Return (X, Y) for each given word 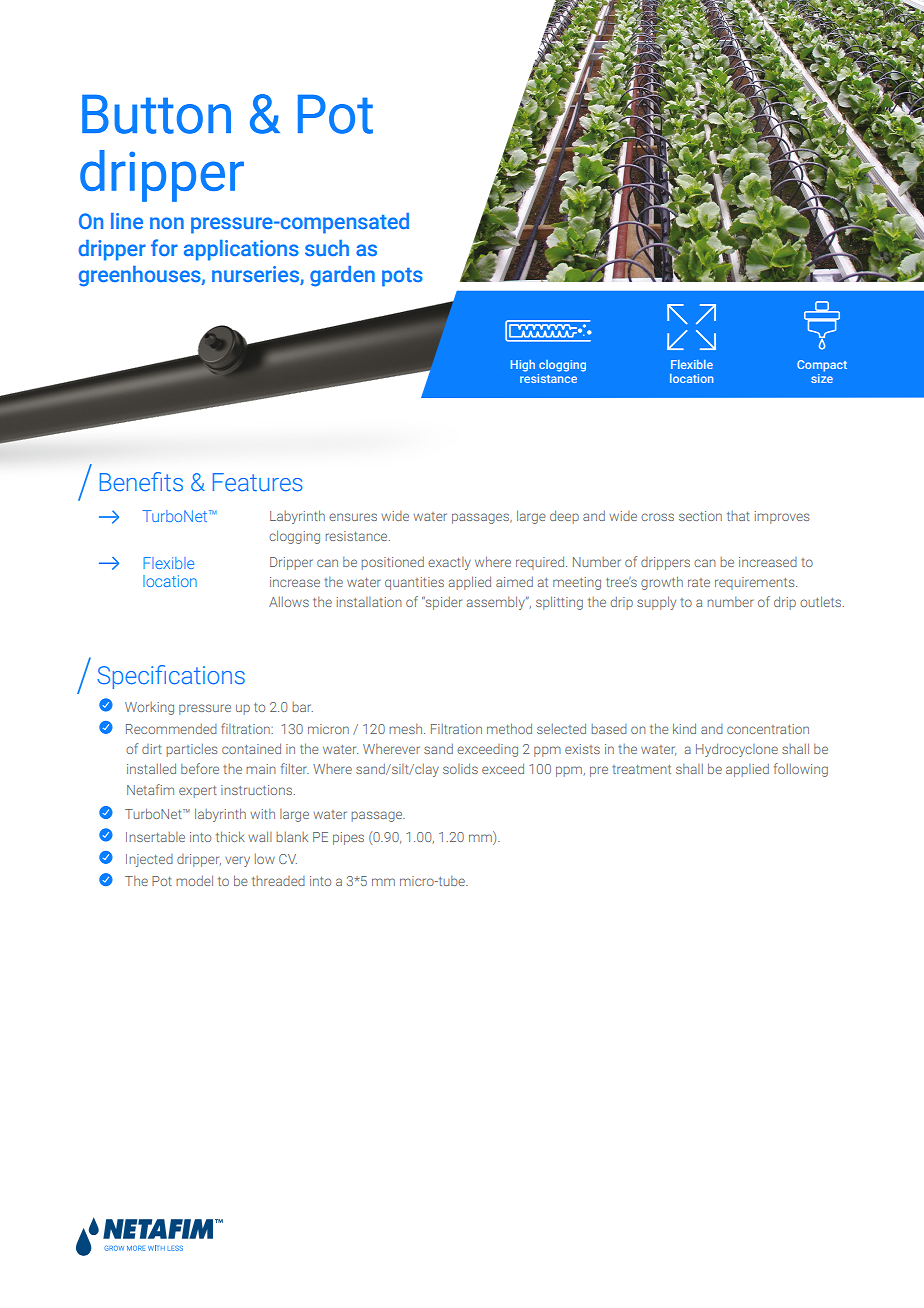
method (509, 728)
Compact (822, 366)
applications (241, 250)
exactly (449, 563)
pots (402, 277)
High (523, 366)
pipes (348, 838)
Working (149, 708)
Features (258, 482)
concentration (768, 729)
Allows (289, 602)
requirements (756, 583)
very (237, 861)
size (822, 378)
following (801, 770)
